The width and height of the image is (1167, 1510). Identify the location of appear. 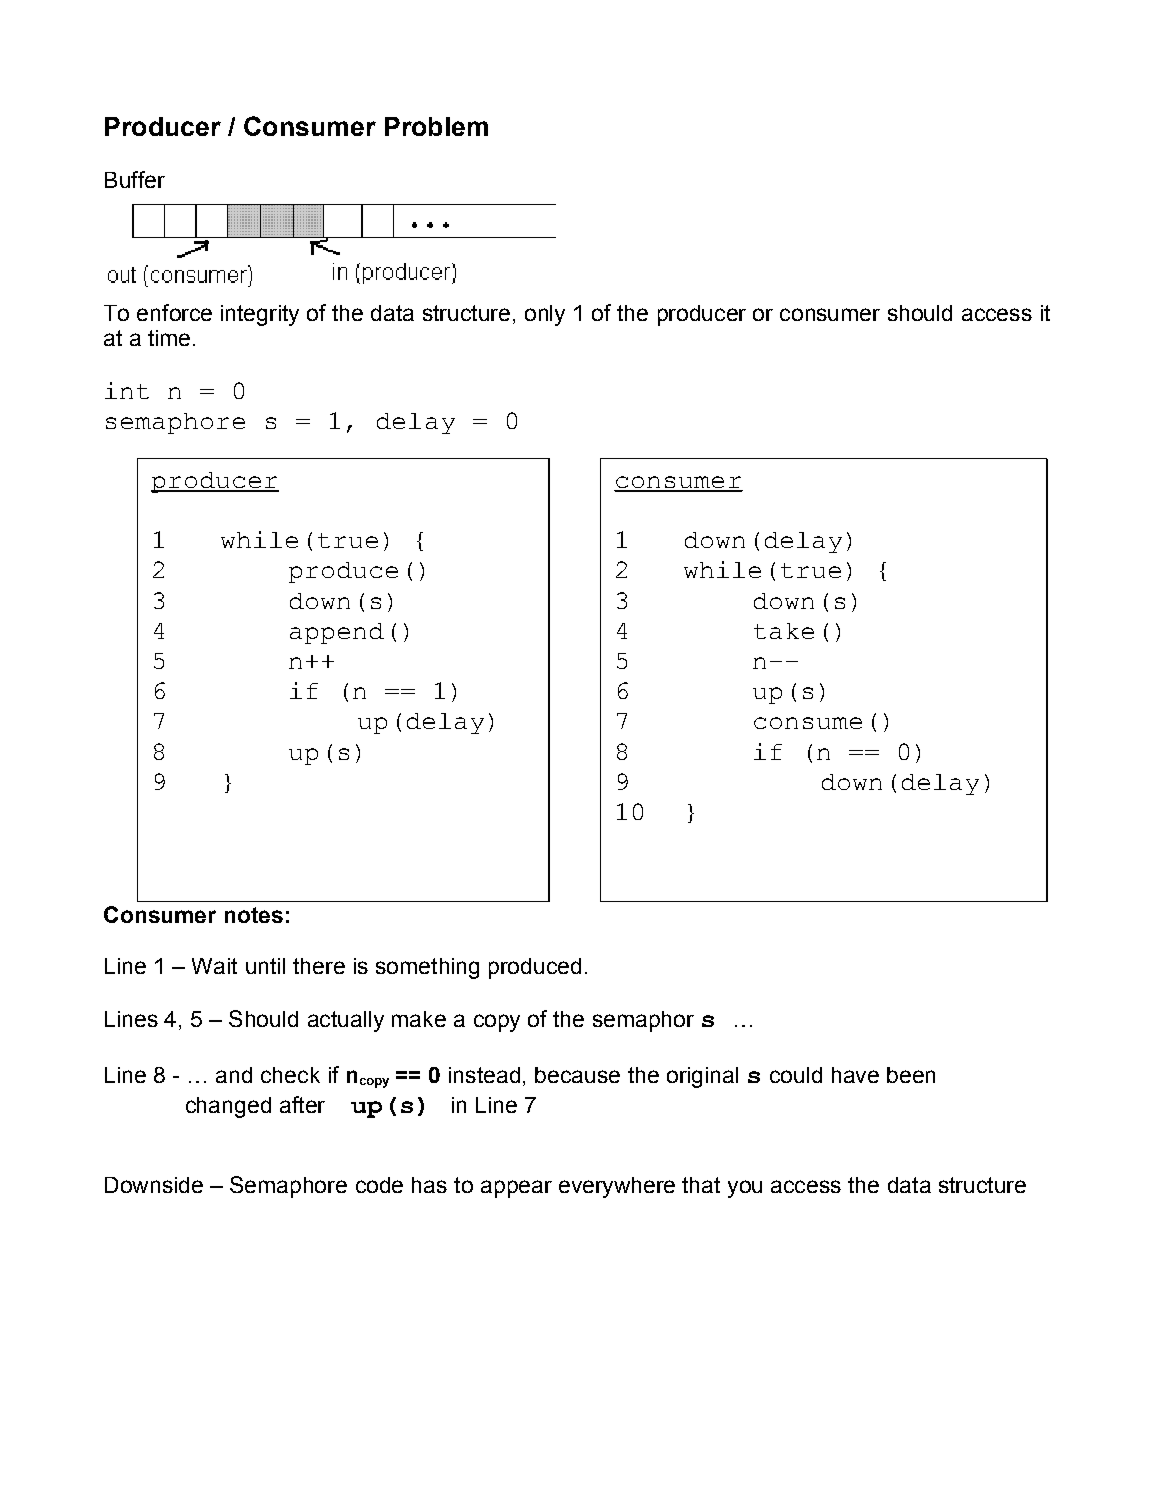
(516, 1189).
